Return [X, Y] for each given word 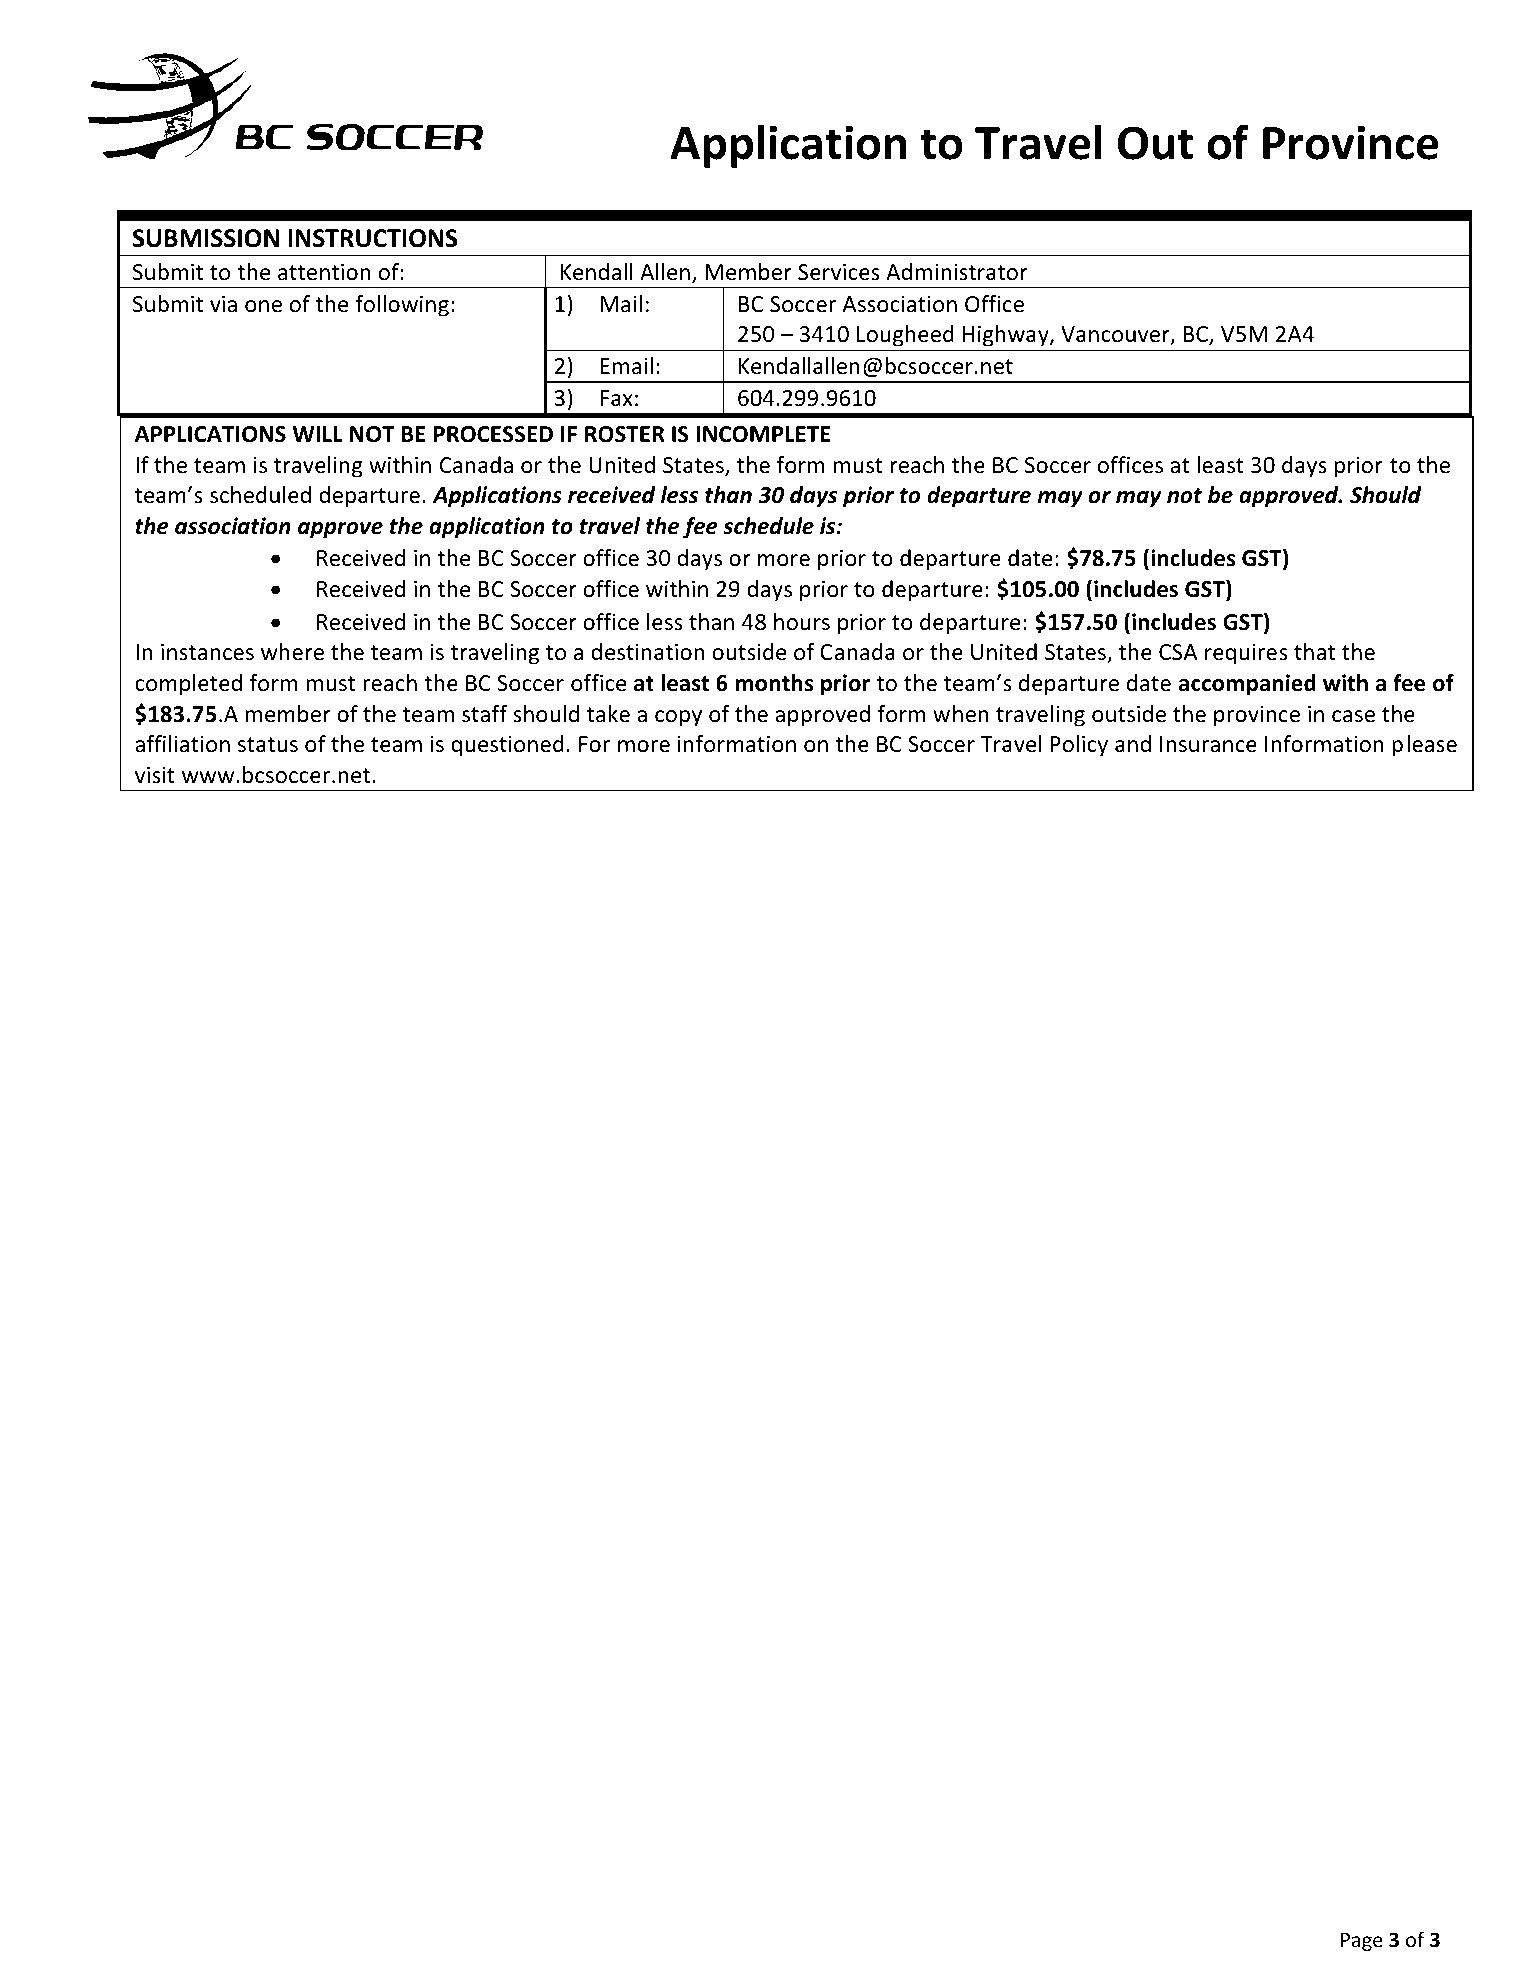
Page [1362, 1941]
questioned [507, 746]
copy [678, 718]
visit [155, 775]
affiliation [182, 744]
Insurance [1208, 744]
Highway [1007, 336]
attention [324, 272]
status [268, 745]
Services [839, 272]
